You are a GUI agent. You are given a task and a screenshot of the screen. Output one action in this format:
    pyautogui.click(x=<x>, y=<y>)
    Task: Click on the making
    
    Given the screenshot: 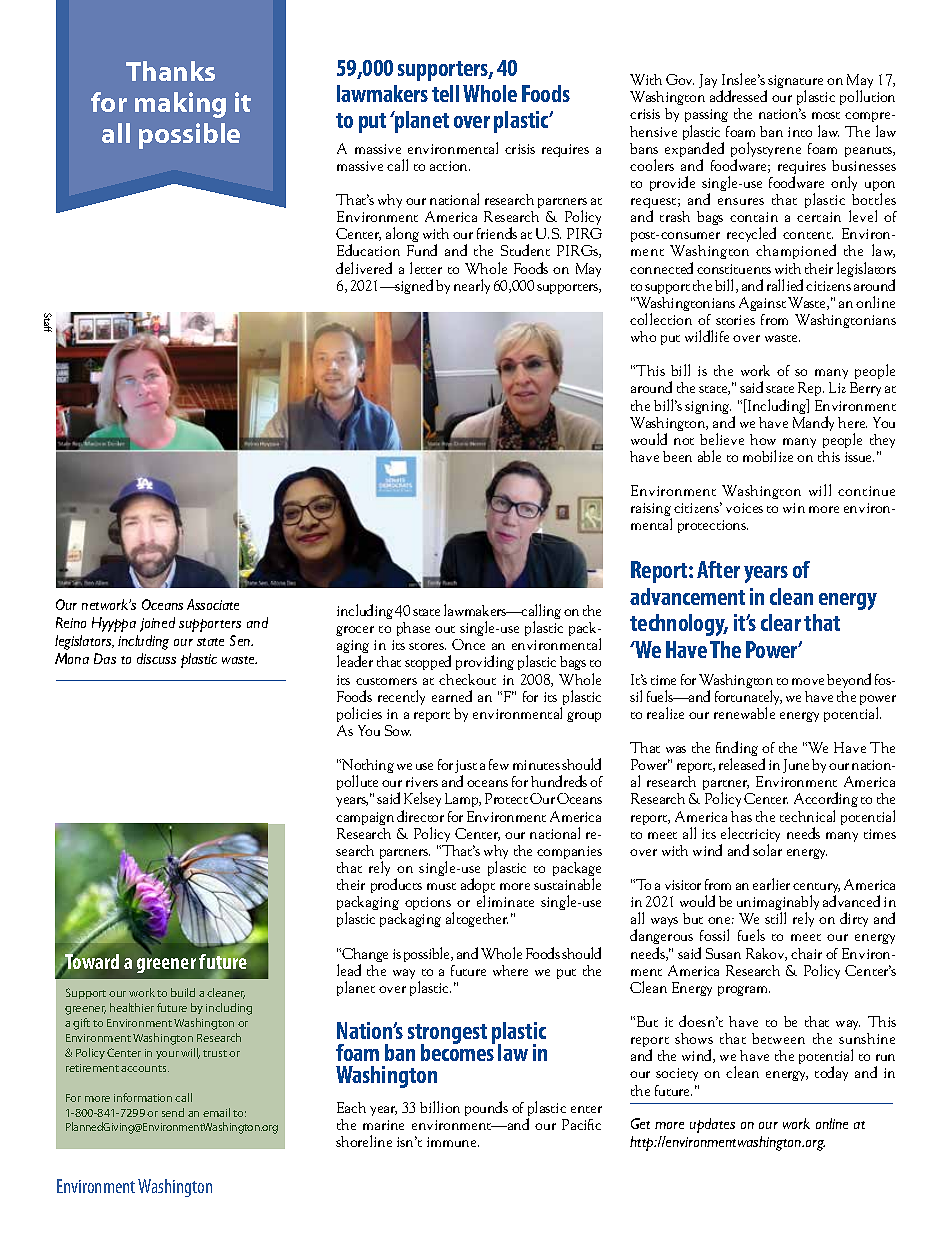 What is the action you would take?
    pyautogui.click(x=180, y=105)
